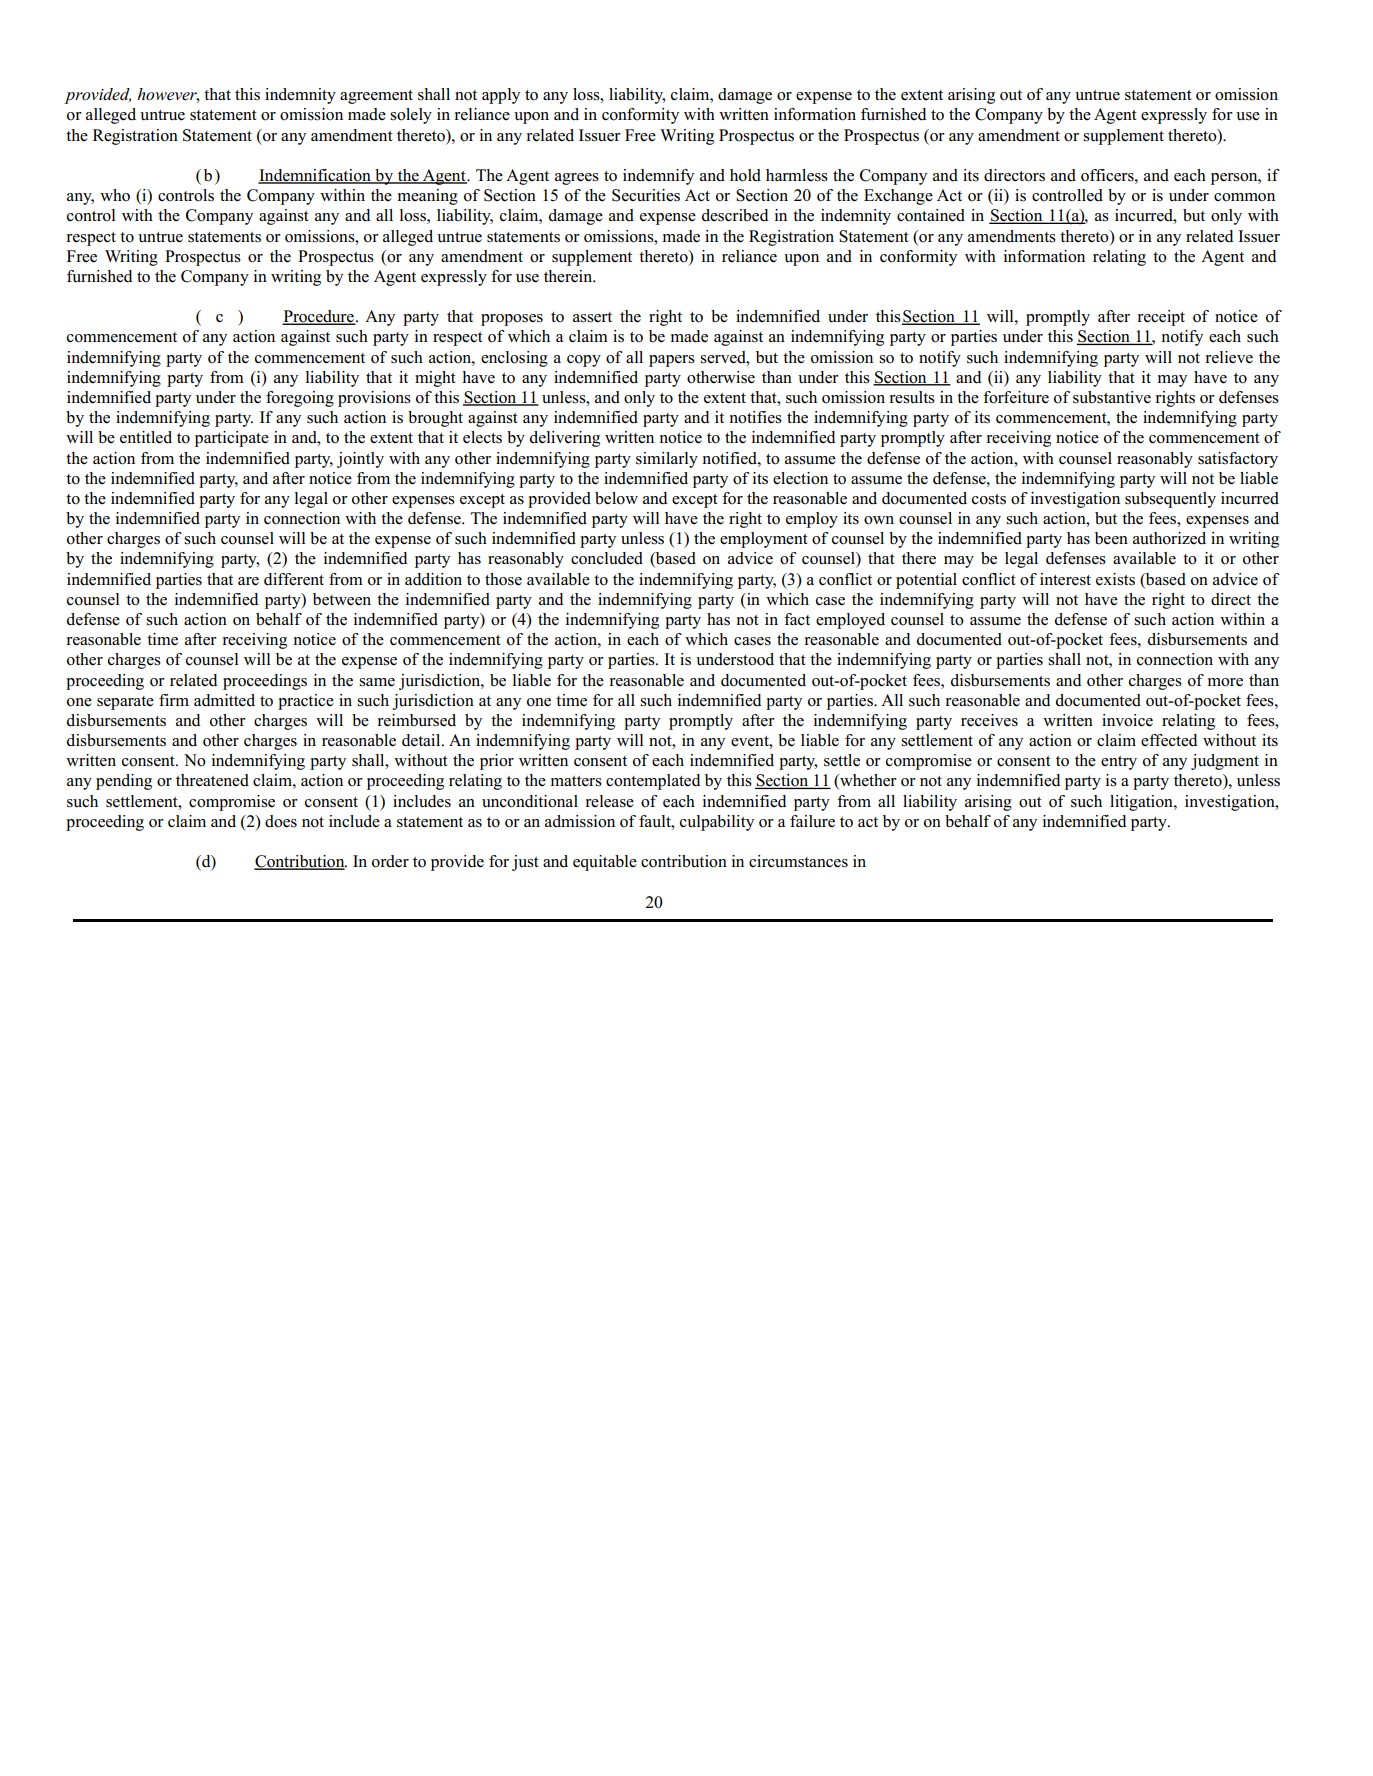 This screenshot has height=1776, width=1373. What do you see at coordinates (232, 439) in the screenshot?
I see `participate` at bounding box center [232, 439].
